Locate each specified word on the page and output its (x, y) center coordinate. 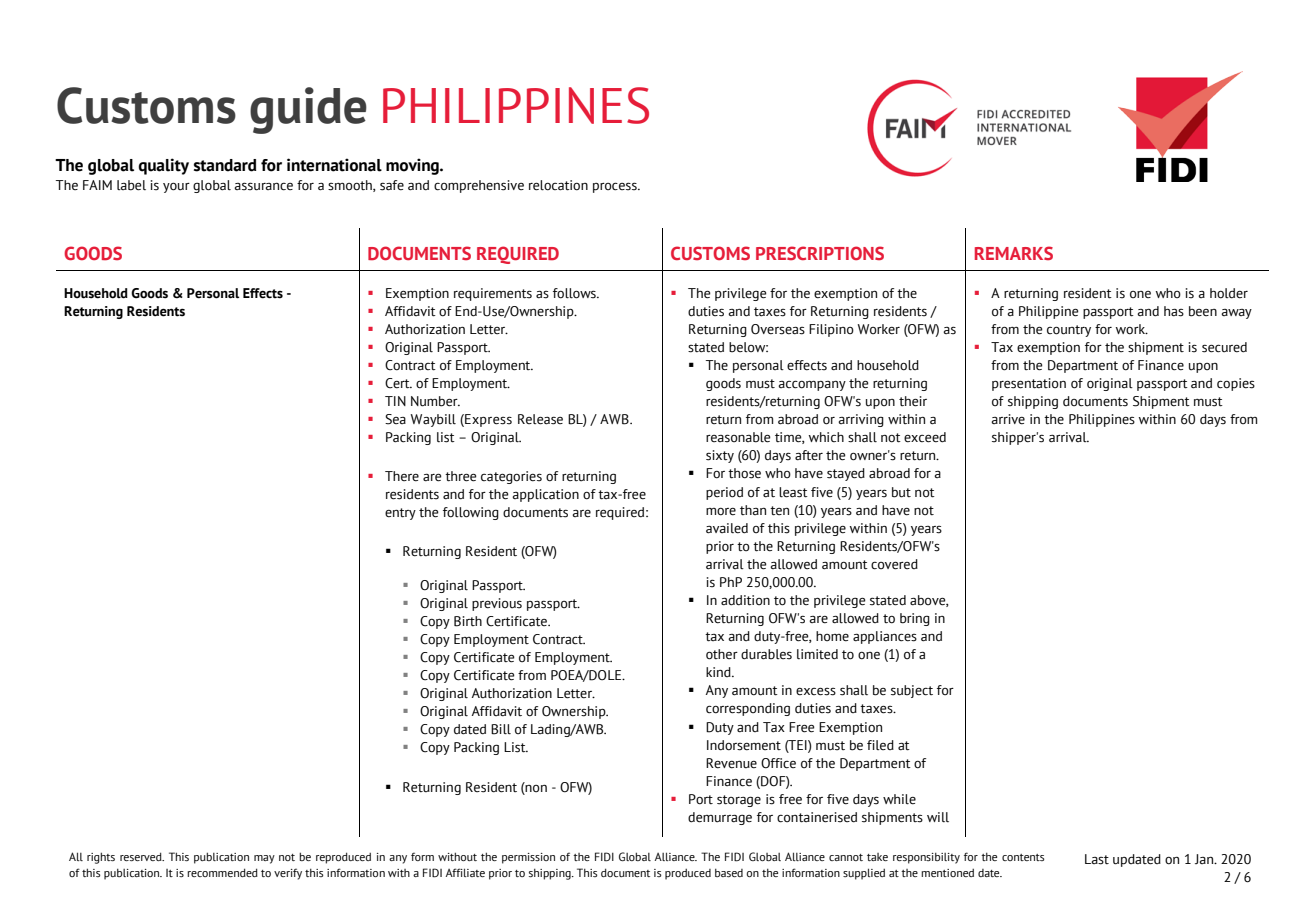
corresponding (748, 709)
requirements (493, 294)
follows (575, 293)
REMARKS (1014, 253)
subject (912, 691)
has (1174, 311)
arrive (1008, 419)
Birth (468, 621)
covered (894, 564)
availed (727, 528)
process (616, 187)
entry (400, 514)
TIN (395, 401)
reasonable (738, 437)
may (264, 859)
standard (225, 165)
